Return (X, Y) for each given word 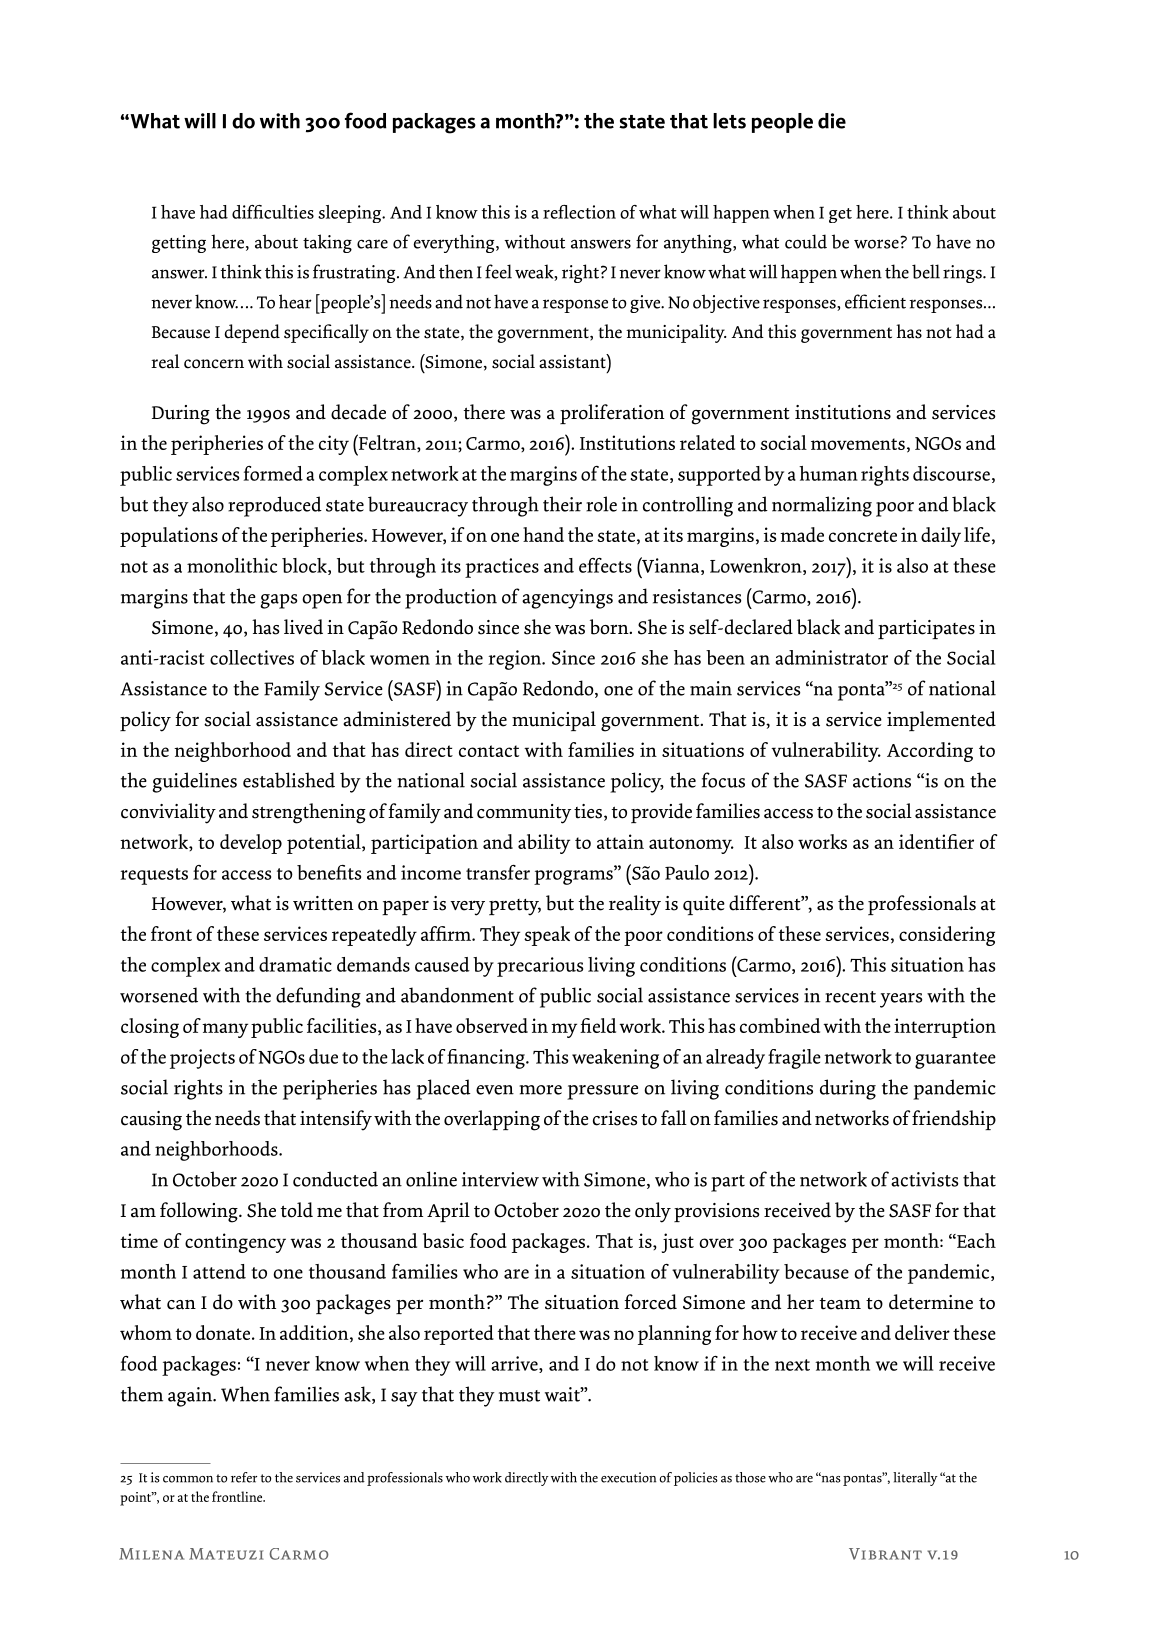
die (832, 121)
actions (882, 780)
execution (628, 1477)
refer (244, 1477)
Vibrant (885, 1554)
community (524, 814)
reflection (579, 212)
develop (251, 844)
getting (179, 244)
